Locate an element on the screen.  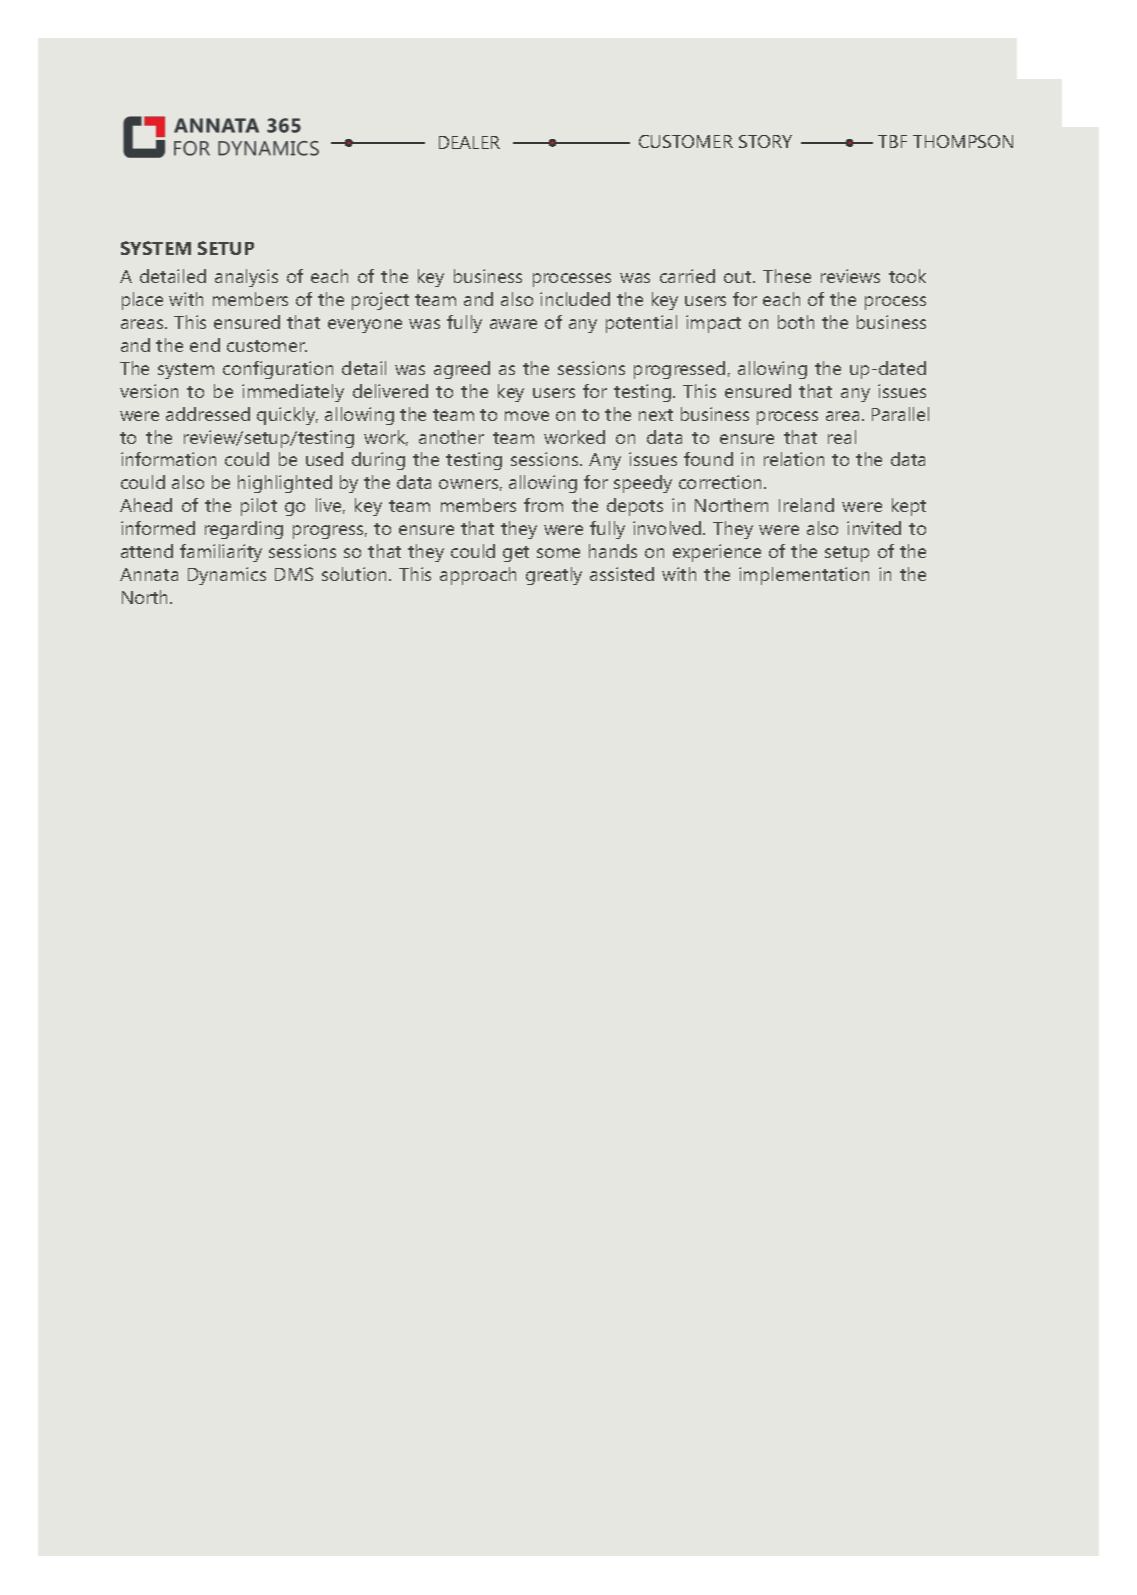
took is located at coordinates (907, 276).
